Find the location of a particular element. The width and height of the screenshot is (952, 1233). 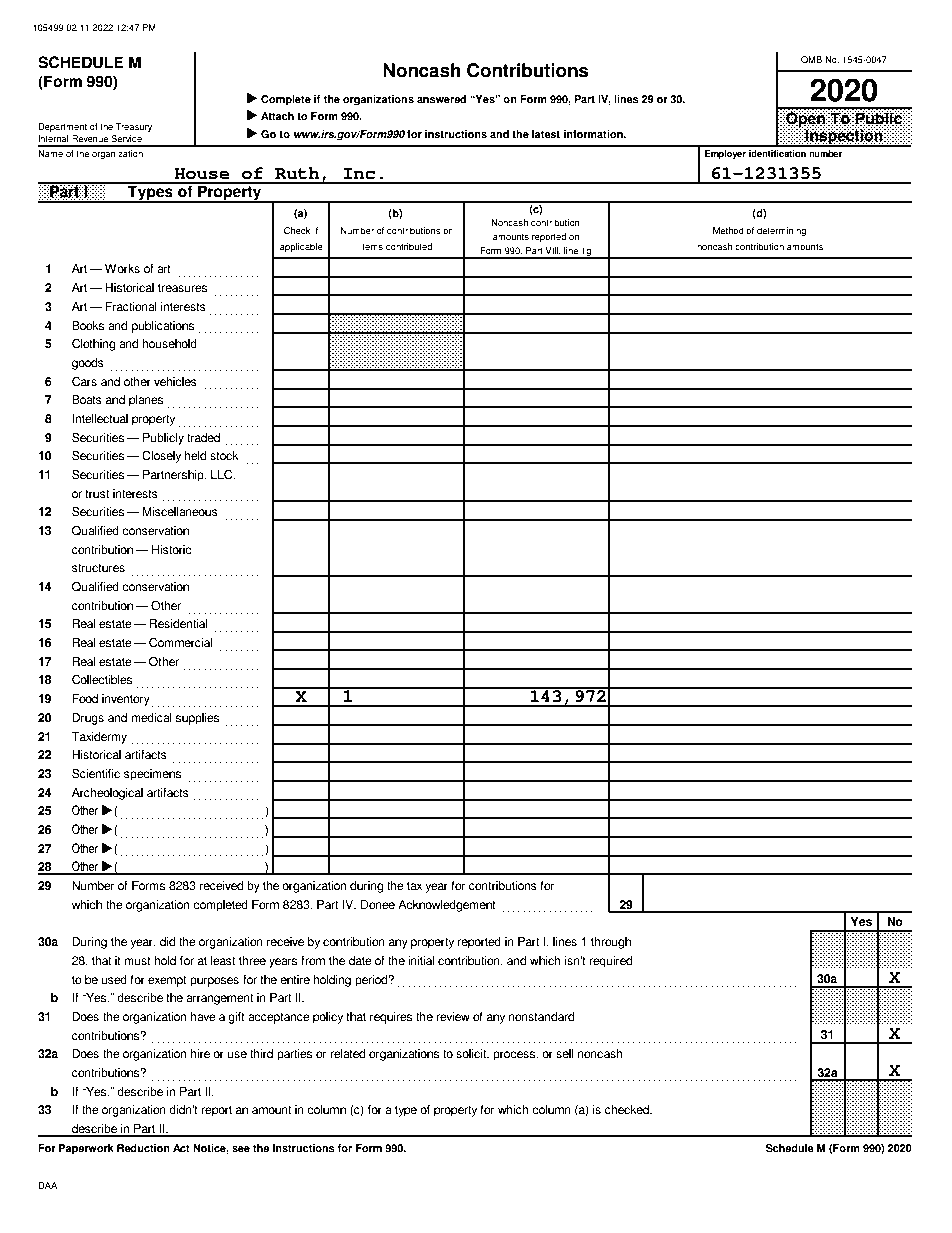

Treasury is located at coordinates (134, 127).
